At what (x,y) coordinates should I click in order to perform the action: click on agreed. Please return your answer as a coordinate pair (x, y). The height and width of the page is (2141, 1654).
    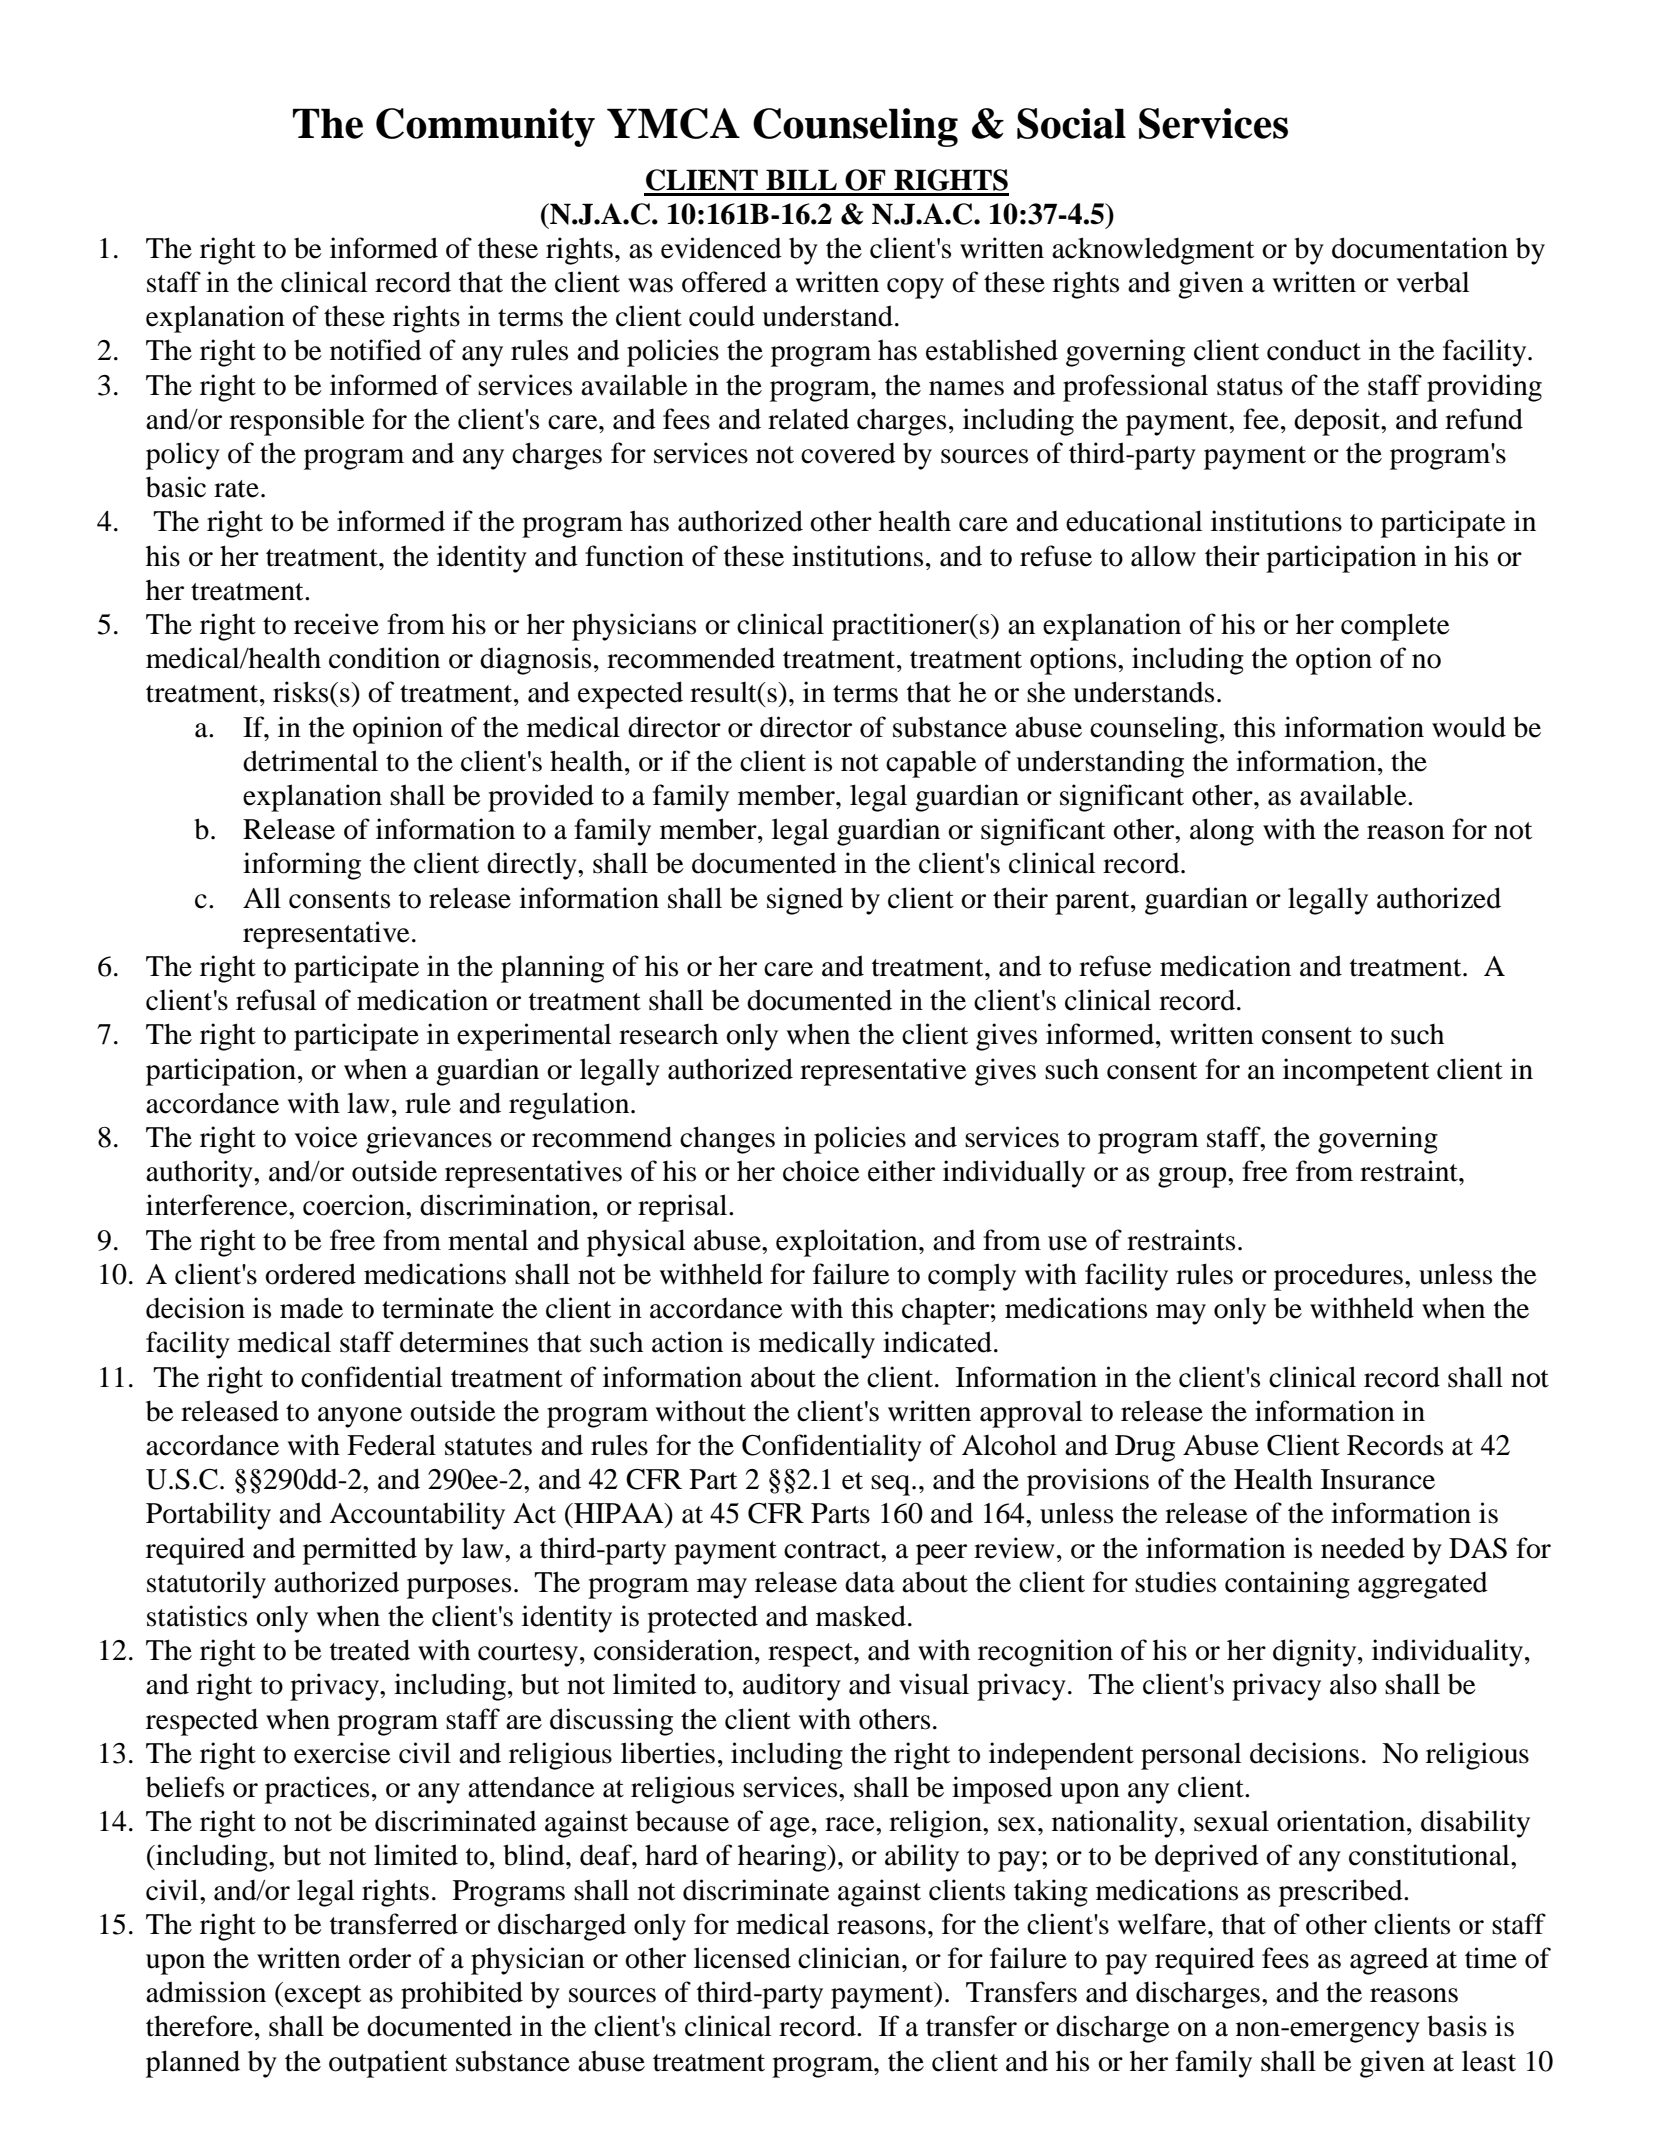
    Looking at the image, I should click on (1389, 1961).
